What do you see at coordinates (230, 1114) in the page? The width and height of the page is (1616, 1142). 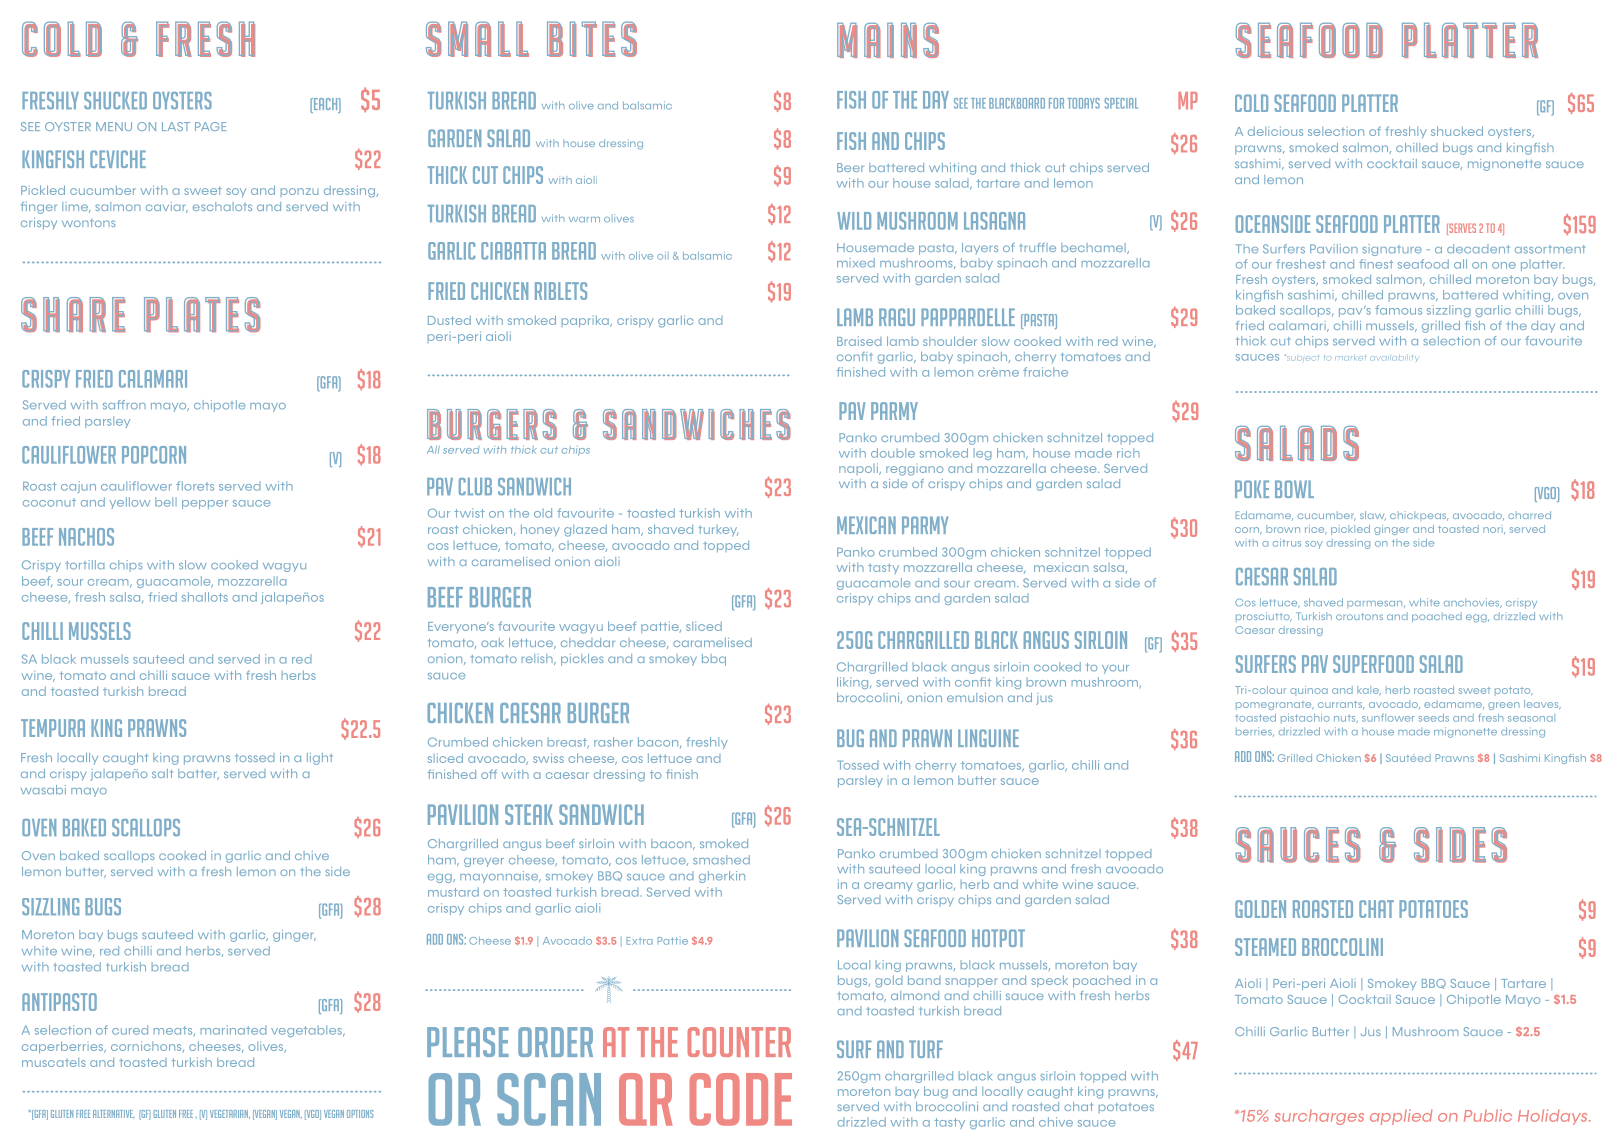 I see `vegetarian` at bounding box center [230, 1114].
